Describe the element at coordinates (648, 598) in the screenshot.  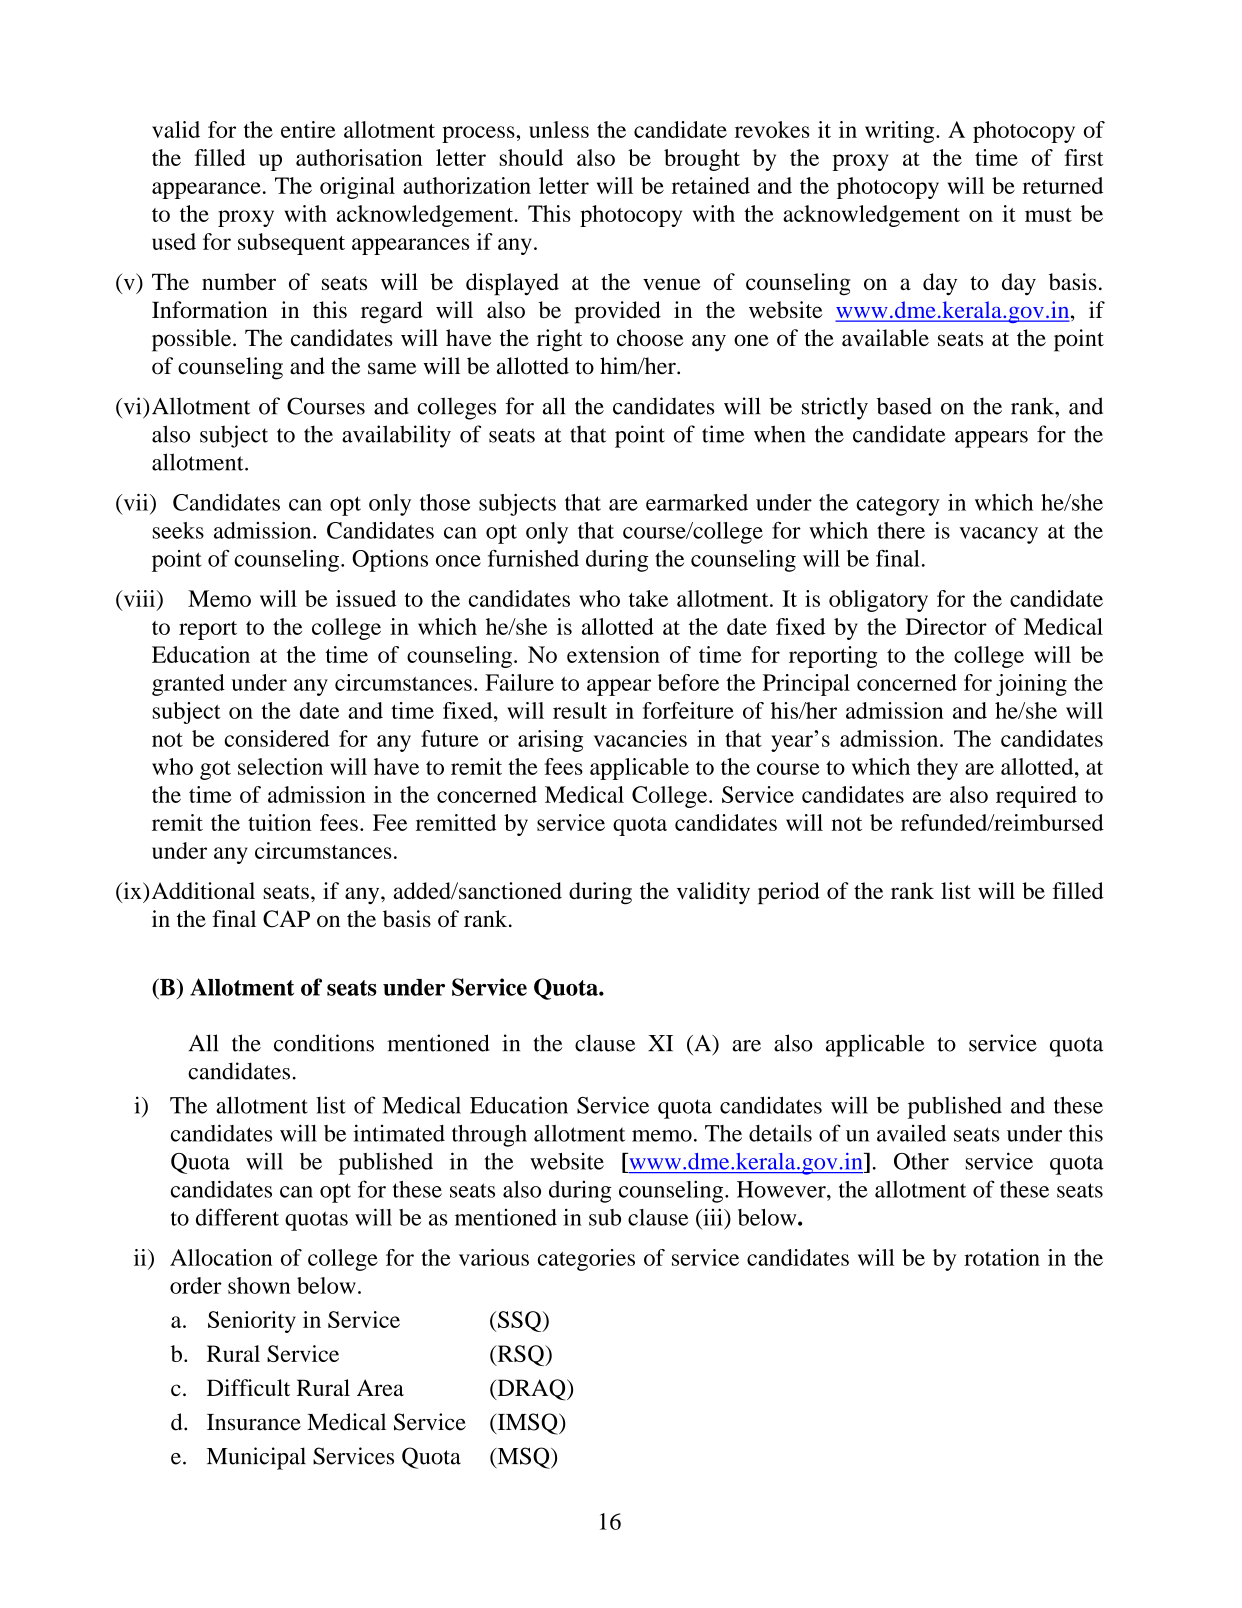
I see `take` at that location.
